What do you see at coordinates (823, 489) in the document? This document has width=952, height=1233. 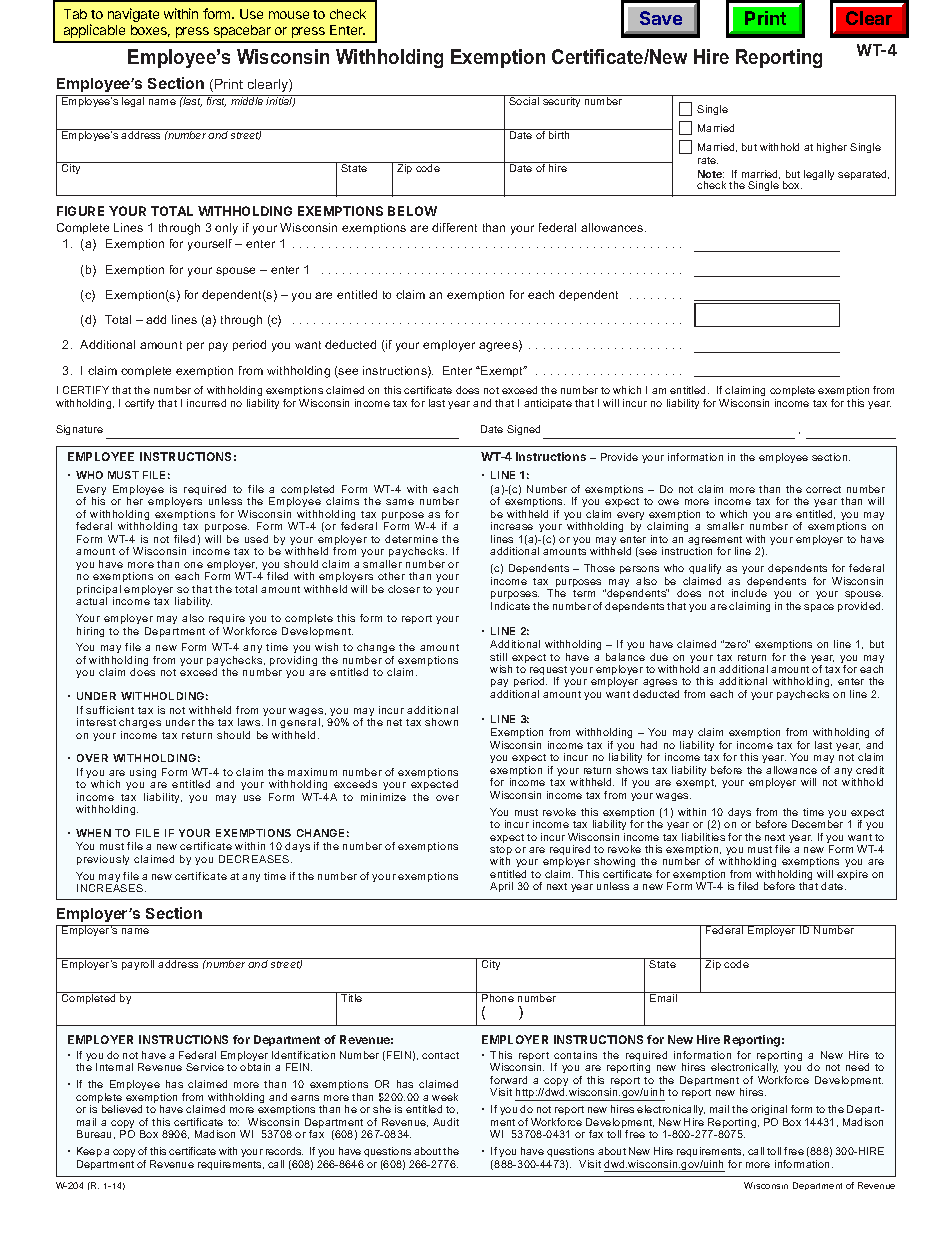 I see `correct` at bounding box center [823, 489].
